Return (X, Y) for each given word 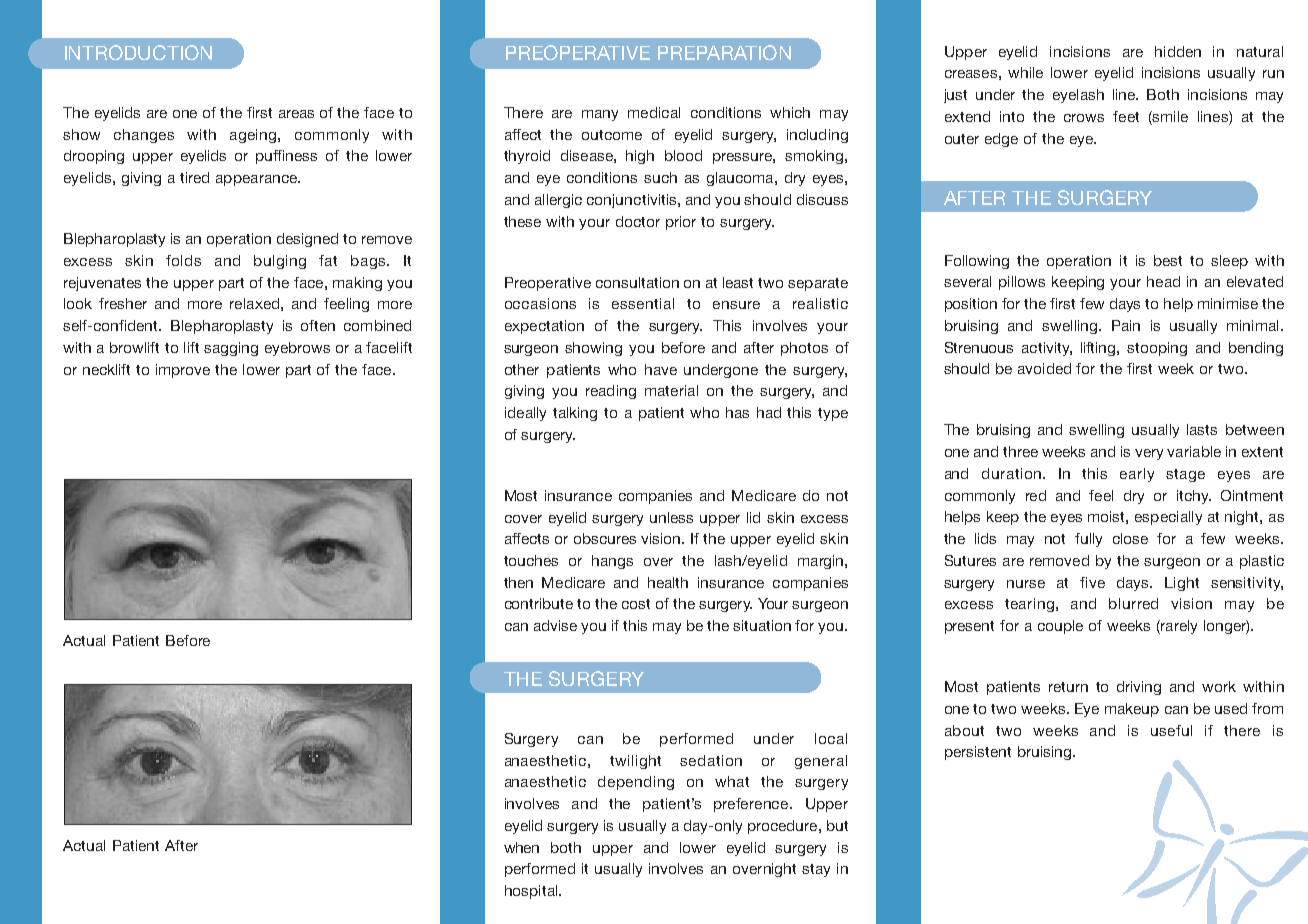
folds (183, 260)
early (1137, 475)
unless (671, 517)
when (521, 847)
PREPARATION (724, 52)
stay (816, 870)
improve (183, 371)
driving (1139, 688)
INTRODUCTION (138, 52)
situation (762, 625)
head (1163, 281)
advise (555, 625)
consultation (637, 282)
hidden (1178, 51)
